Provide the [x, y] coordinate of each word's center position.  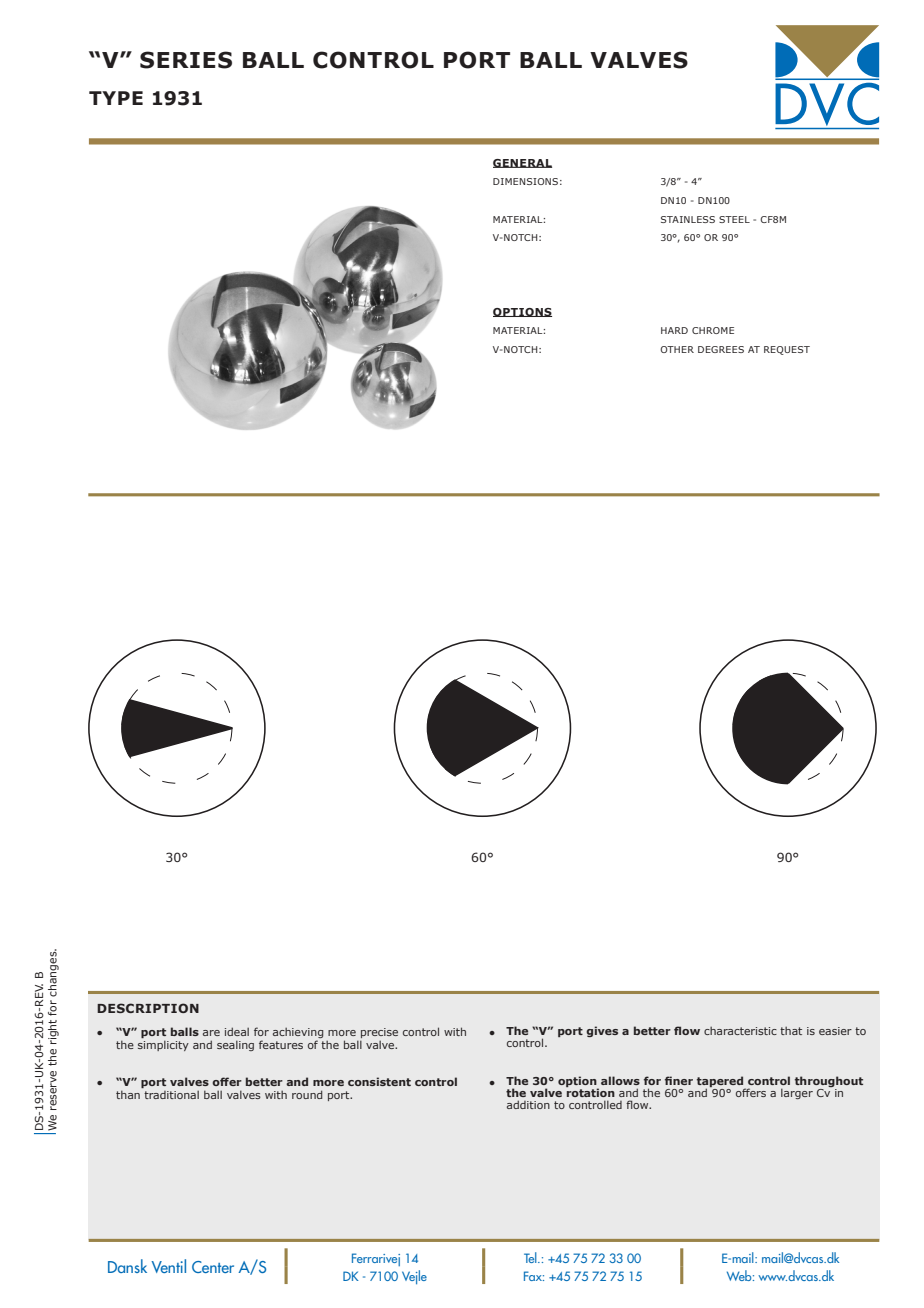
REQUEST [787, 350]
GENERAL [522, 163]
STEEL [734, 219]
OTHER [677, 349]
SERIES [186, 60]
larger [797, 1093]
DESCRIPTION [148, 1008]
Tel [531, 1257]
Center [213, 1267]
